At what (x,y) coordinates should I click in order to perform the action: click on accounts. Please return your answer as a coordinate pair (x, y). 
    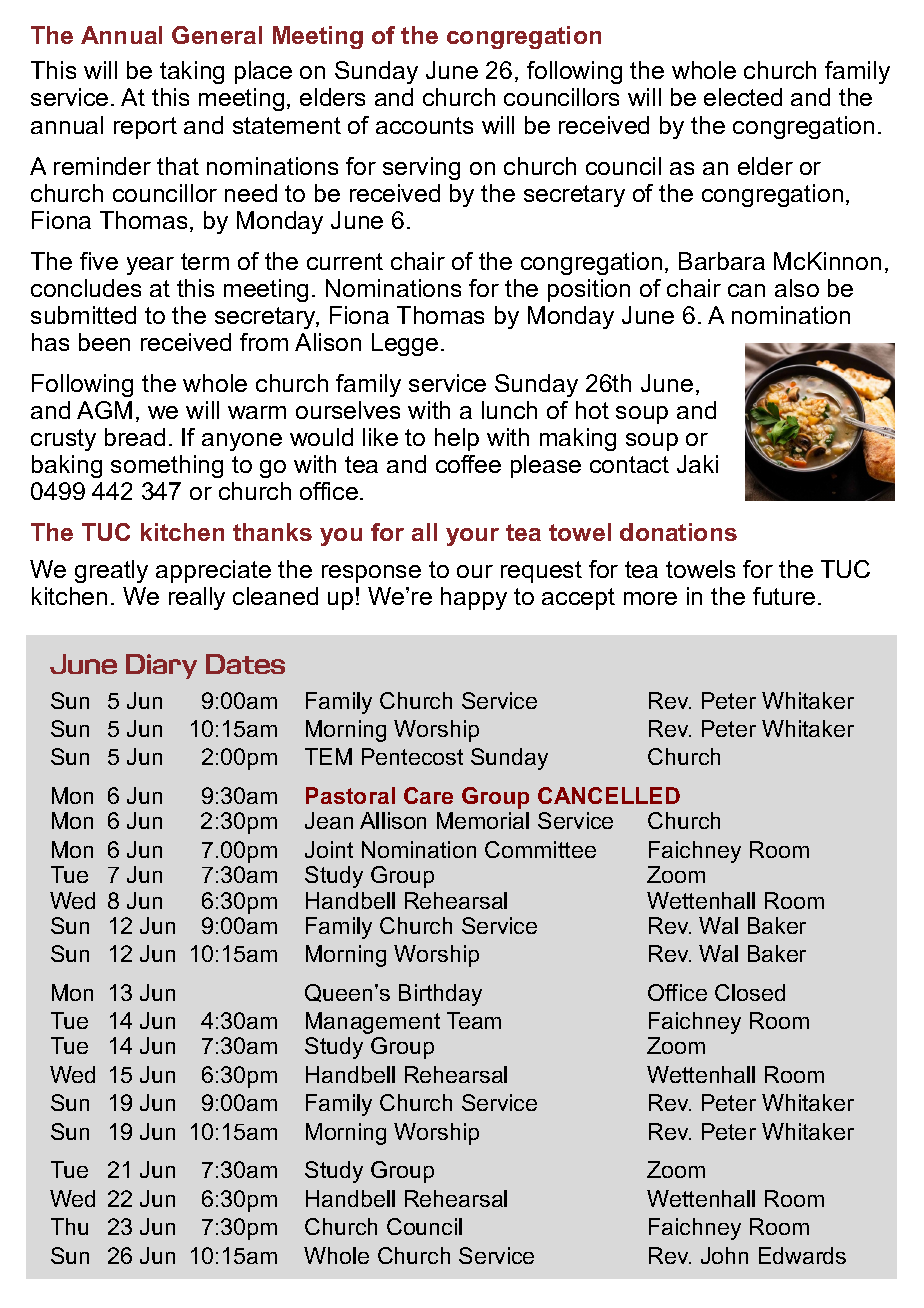
    Looking at the image, I should click on (424, 125).
